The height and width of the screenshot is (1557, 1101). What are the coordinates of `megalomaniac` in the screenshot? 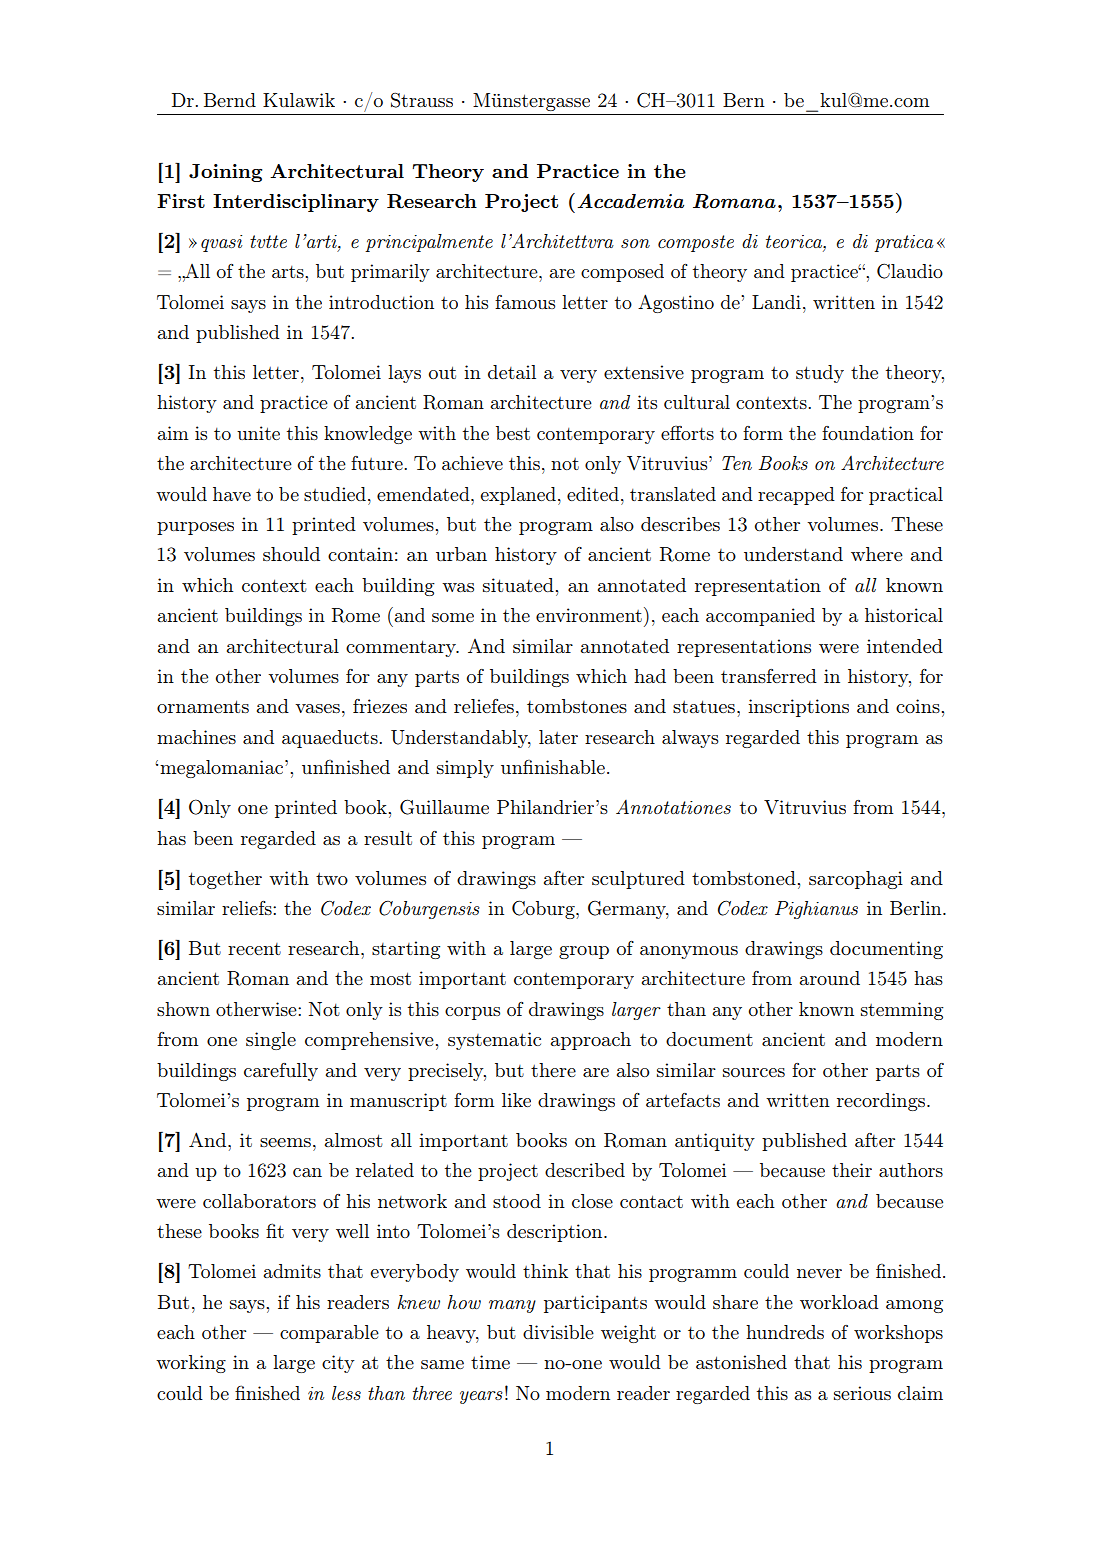 It's located at (223, 769).
